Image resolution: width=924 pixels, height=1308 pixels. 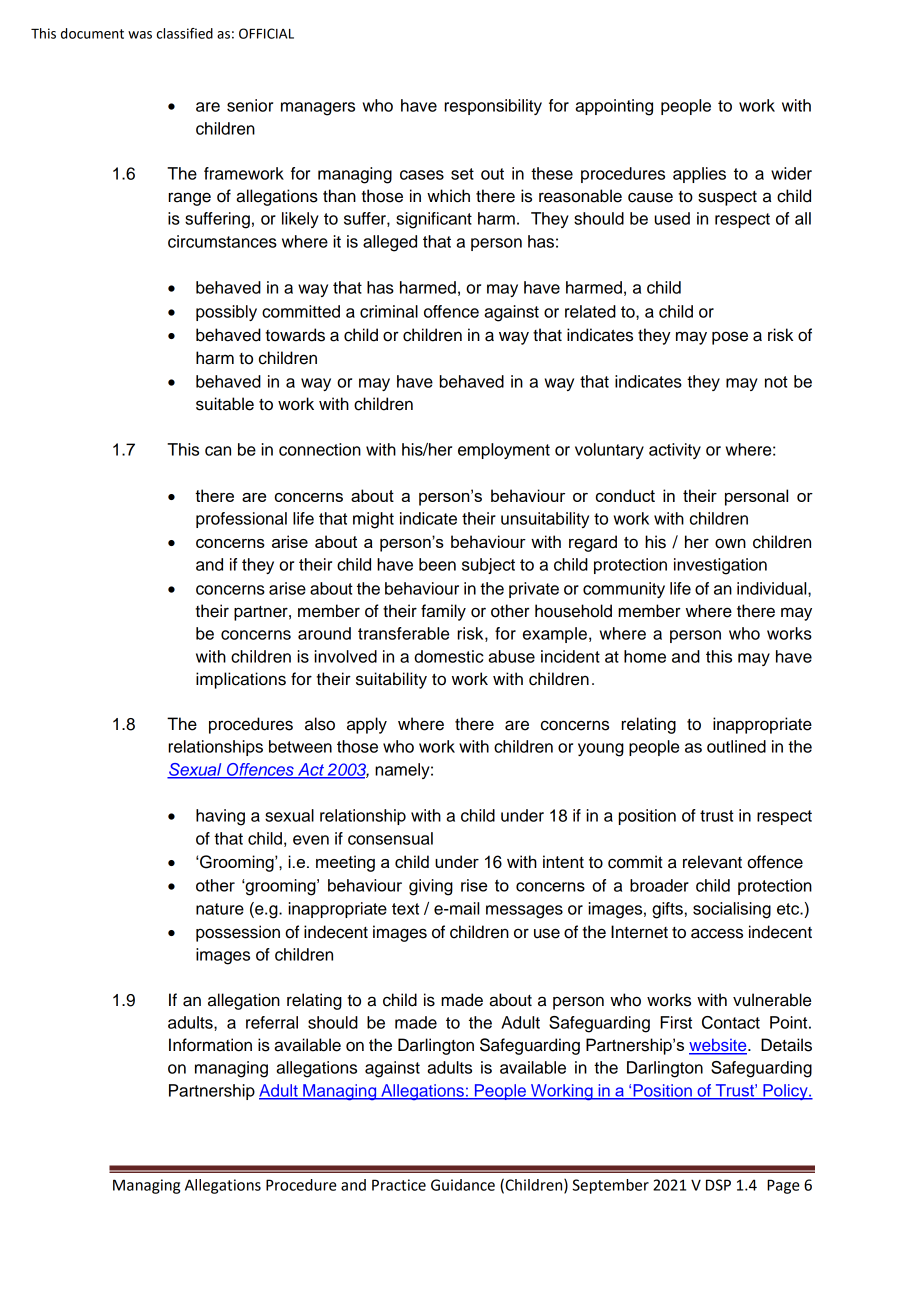 What do you see at coordinates (699, 175) in the screenshot?
I see `applies` at bounding box center [699, 175].
